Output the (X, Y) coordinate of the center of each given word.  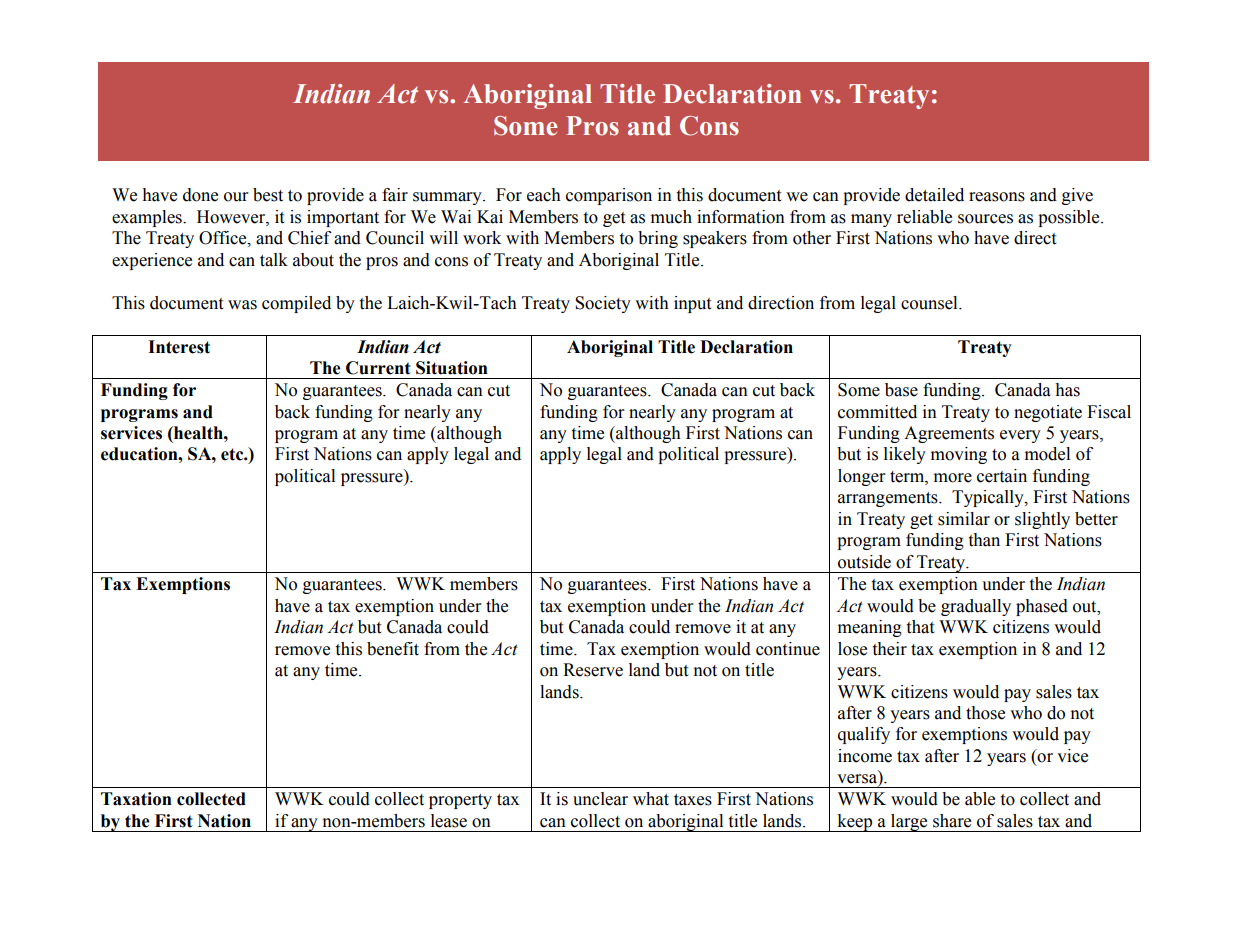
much (671, 217)
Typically (989, 498)
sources (985, 219)
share (952, 821)
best (268, 195)
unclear (600, 799)
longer (862, 477)
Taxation (136, 799)
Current (378, 368)
